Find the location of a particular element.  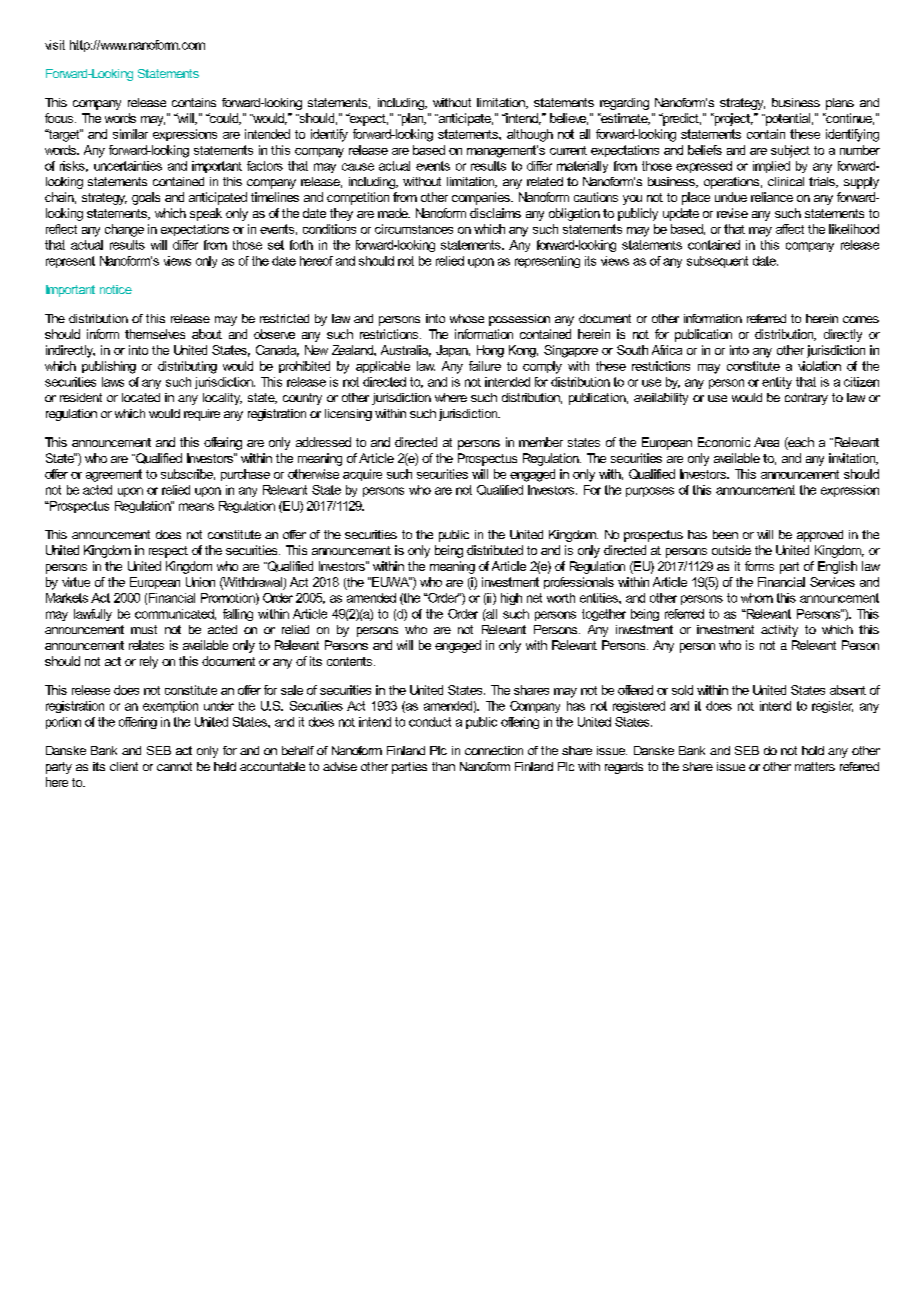

subsequent is located at coordinates (717, 262).
